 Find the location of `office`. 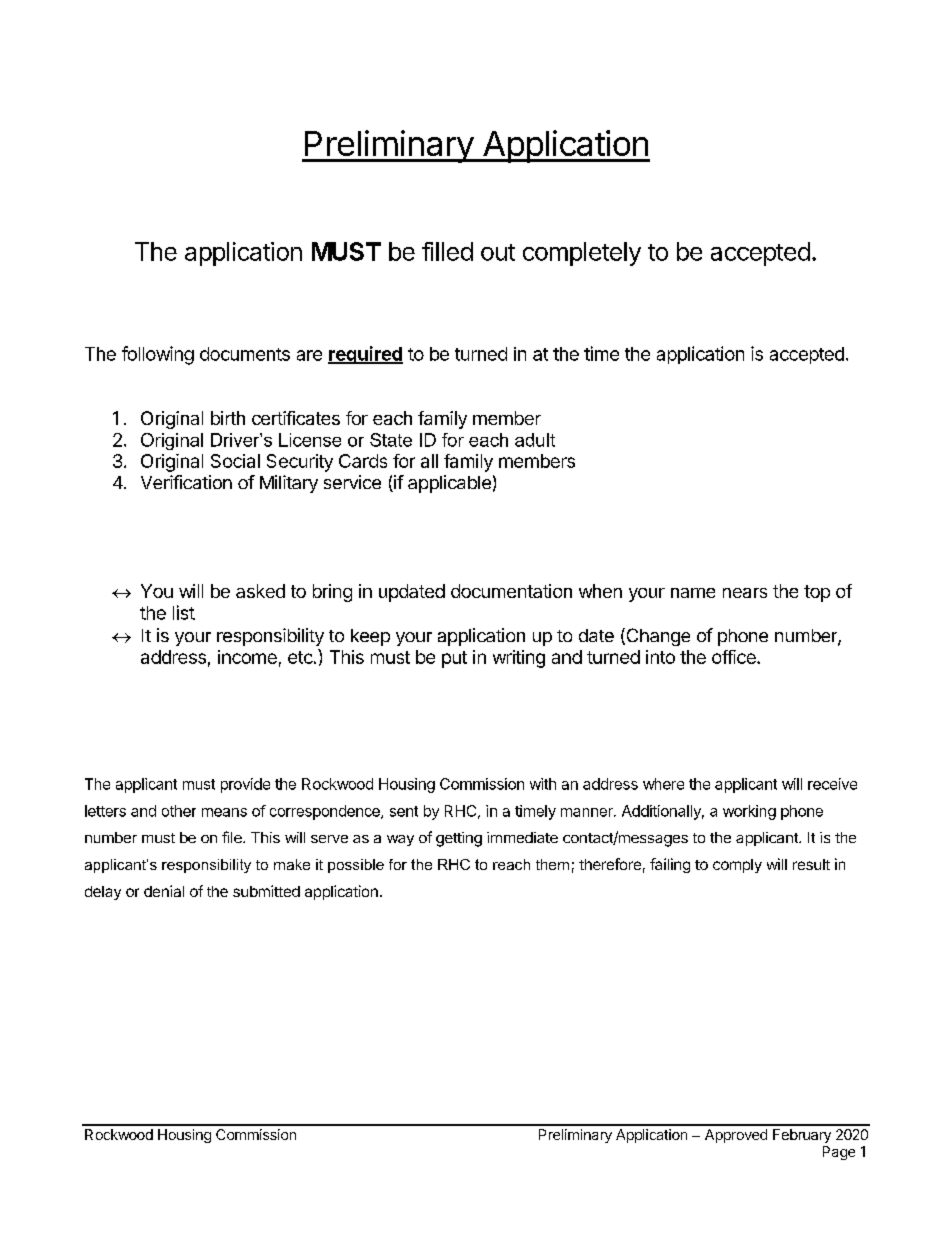

office is located at coordinates (735, 657).
